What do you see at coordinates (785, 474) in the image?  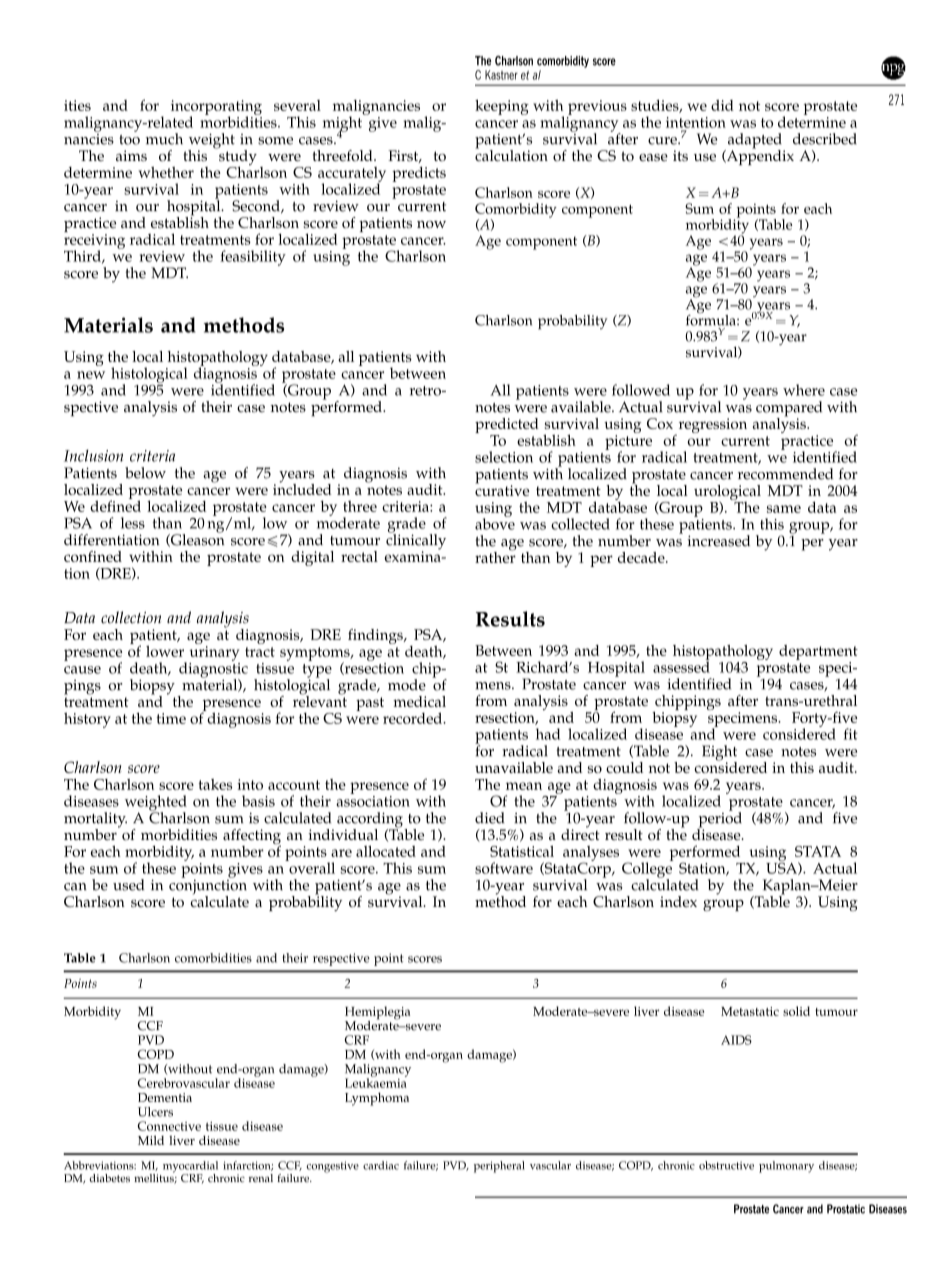 I see `recommended` at bounding box center [785, 474].
